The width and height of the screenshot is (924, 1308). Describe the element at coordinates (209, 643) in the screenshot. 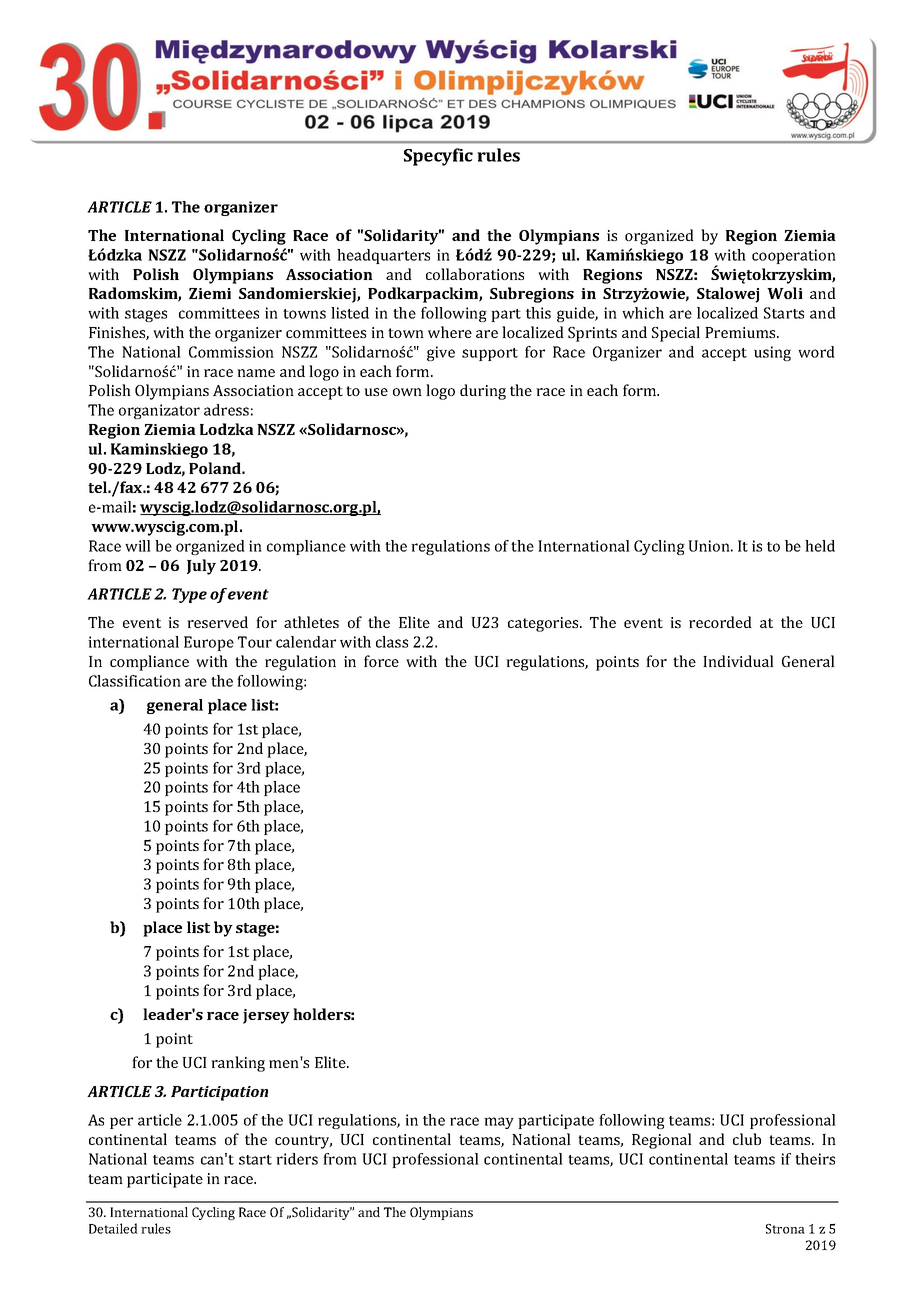

I see `Europe` at that location.
